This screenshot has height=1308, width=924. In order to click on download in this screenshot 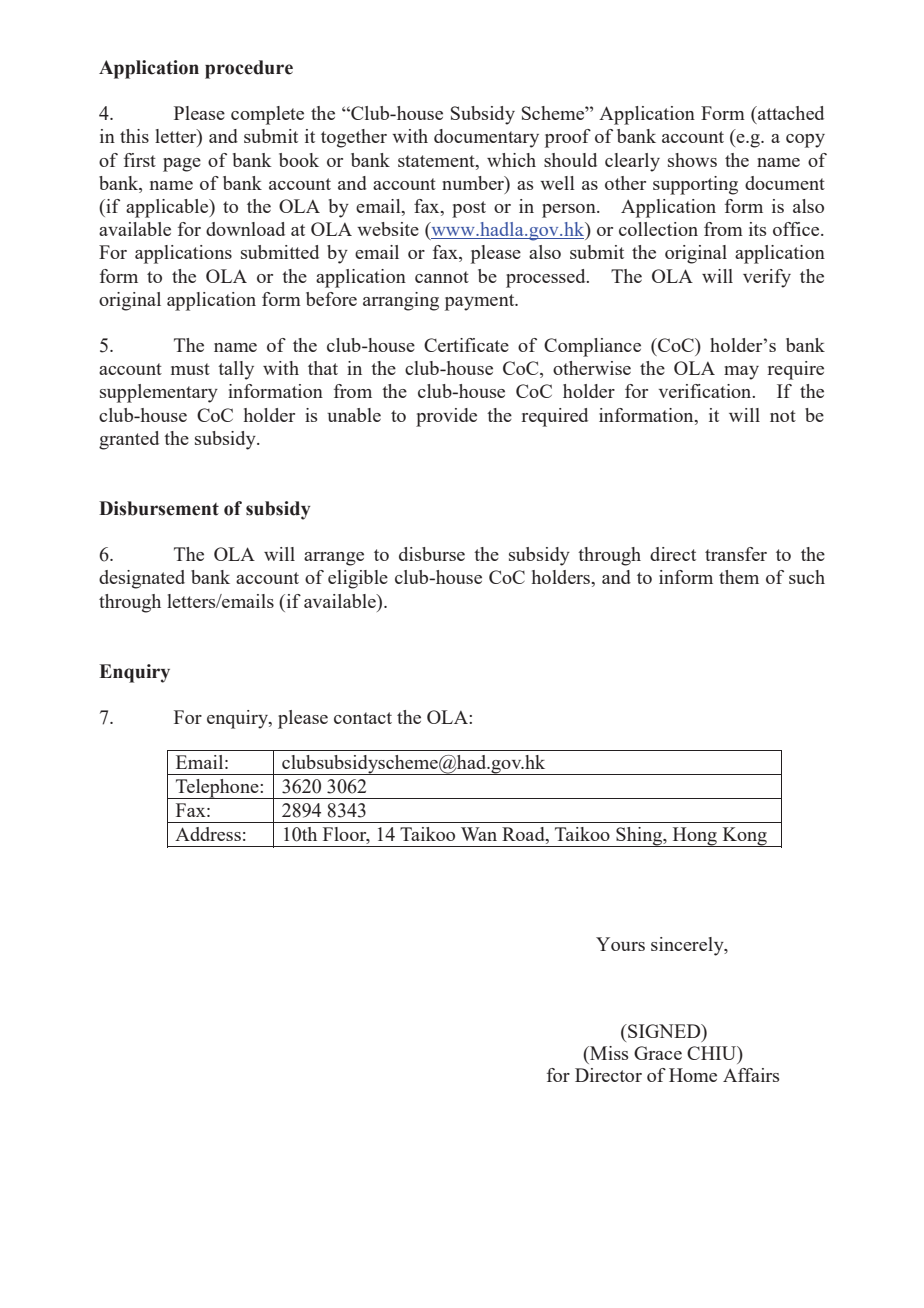, I will do `click(245, 229)`.
